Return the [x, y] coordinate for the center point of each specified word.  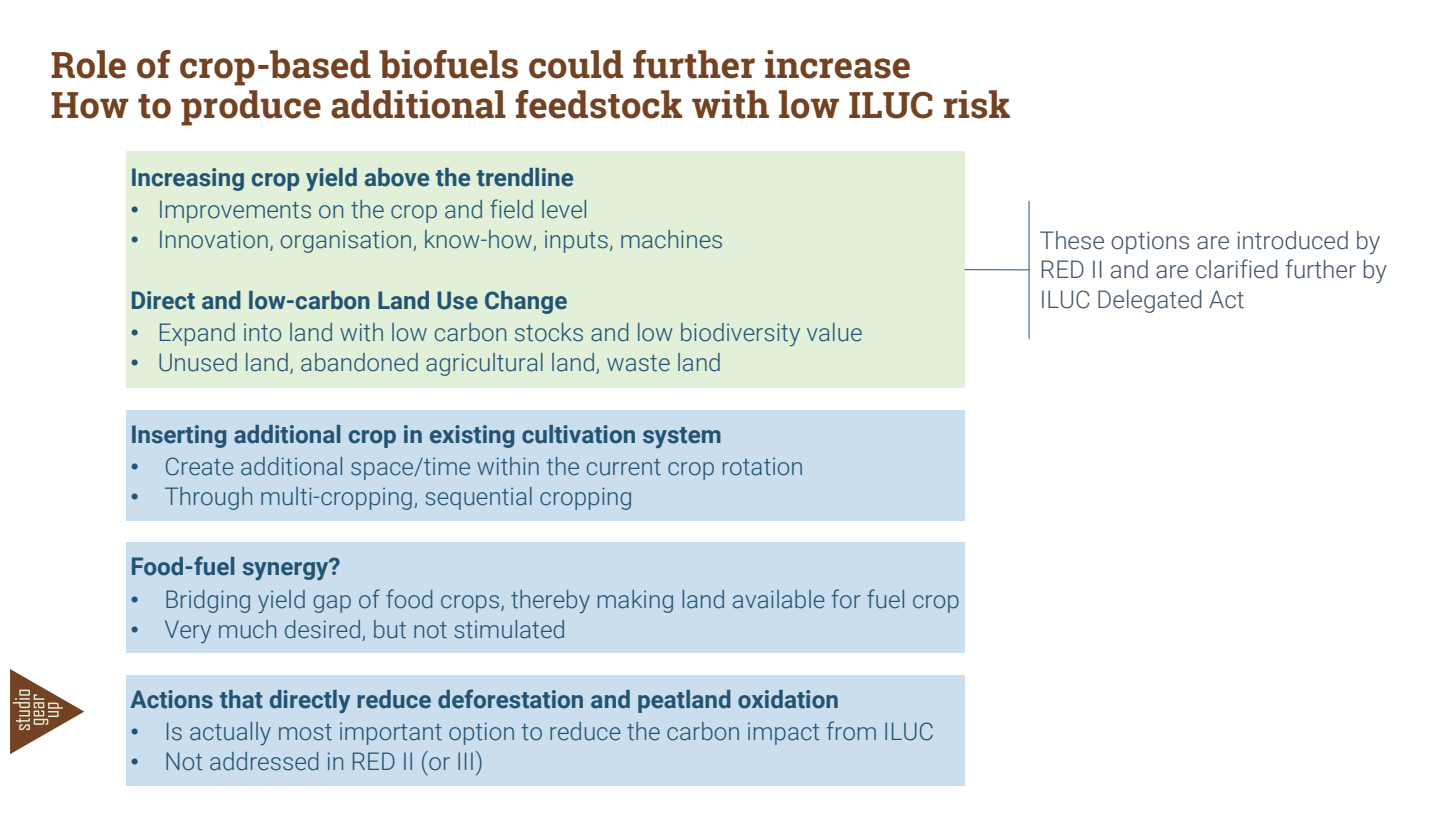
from [851, 731]
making [635, 601]
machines [671, 239]
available [779, 599]
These [1072, 240]
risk [977, 104]
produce [251, 108]
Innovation [214, 239]
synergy [287, 570]
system [682, 437]
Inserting [179, 436]
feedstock [599, 104]
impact [783, 734]
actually [230, 733]
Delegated [1150, 301]
